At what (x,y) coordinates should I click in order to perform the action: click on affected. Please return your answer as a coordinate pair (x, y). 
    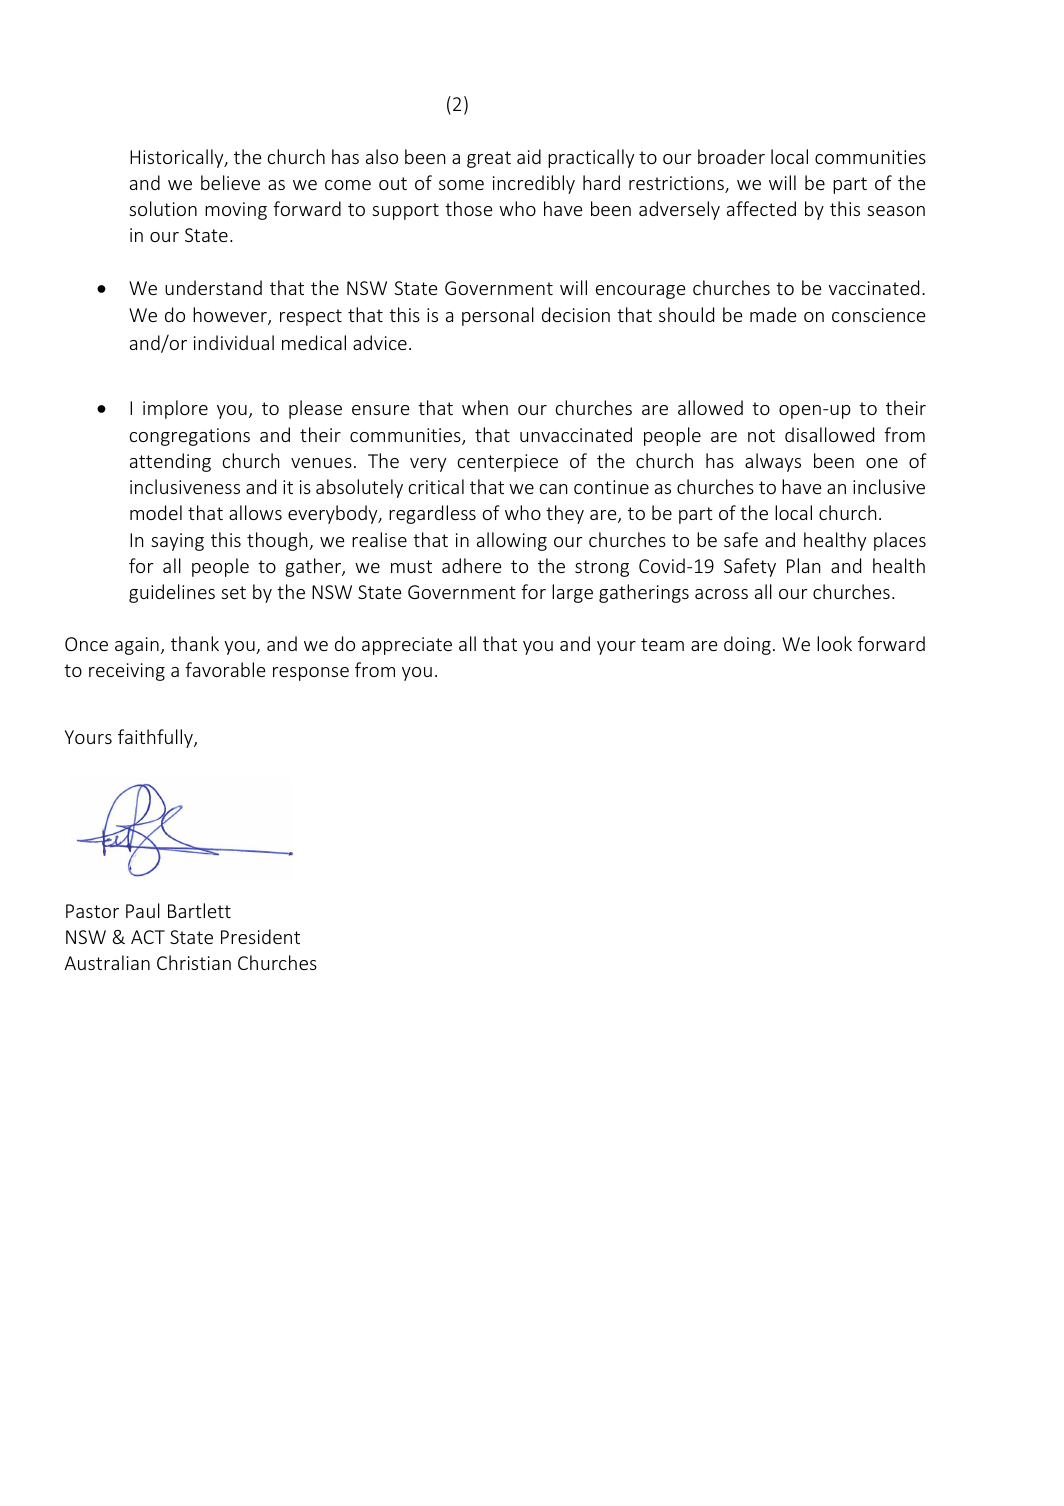
    Looking at the image, I should click on (761, 208).
